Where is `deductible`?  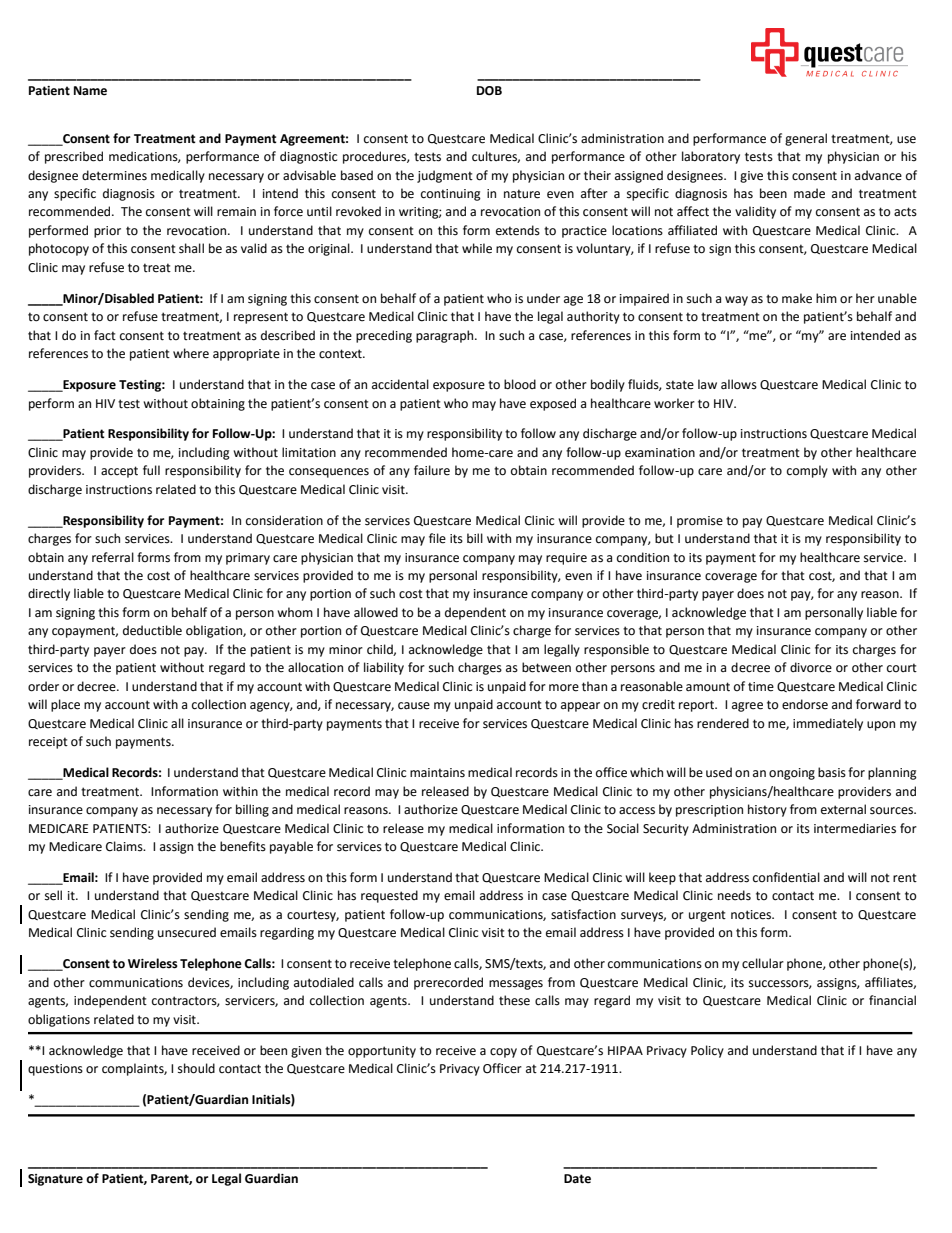 deductible is located at coordinates (152, 630).
